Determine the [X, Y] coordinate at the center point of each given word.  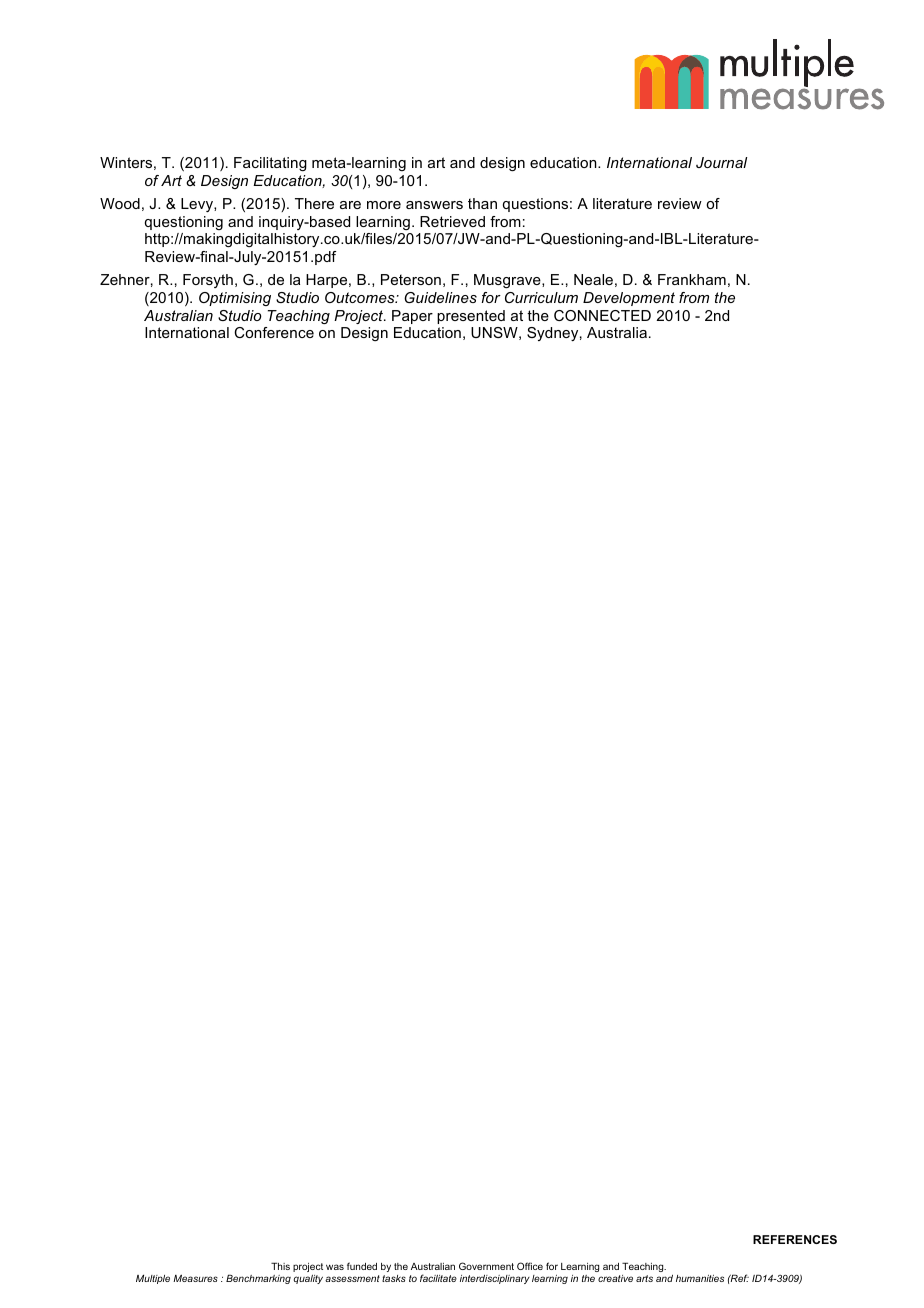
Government [486, 1266]
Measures [195, 1278]
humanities [700, 1278]
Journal [721, 162]
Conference [274, 332]
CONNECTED [602, 315]
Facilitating [270, 164]
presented [471, 317]
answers [434, 205]
